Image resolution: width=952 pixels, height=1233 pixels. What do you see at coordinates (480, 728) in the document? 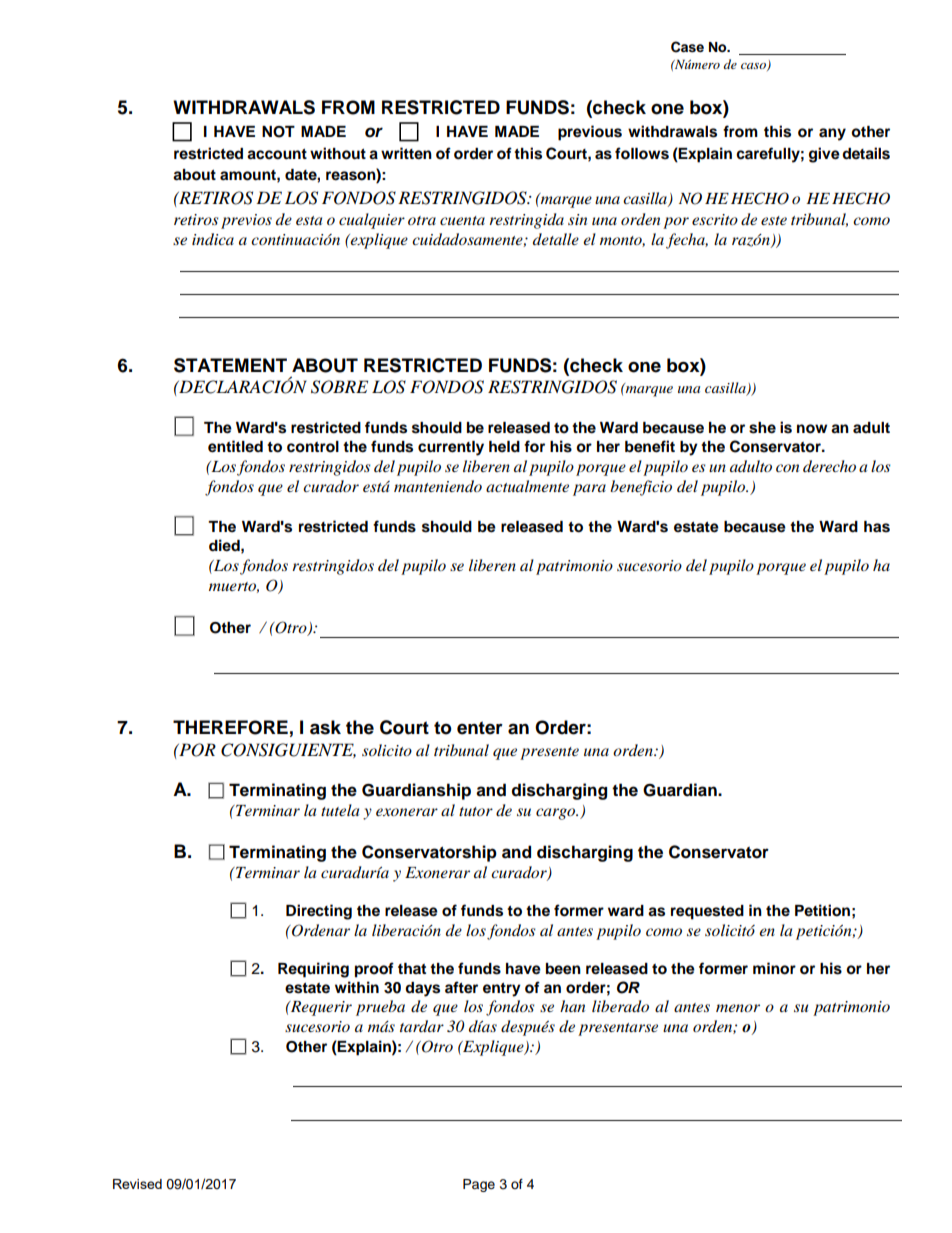
I see `enter` at bounding box center [480, 728].
